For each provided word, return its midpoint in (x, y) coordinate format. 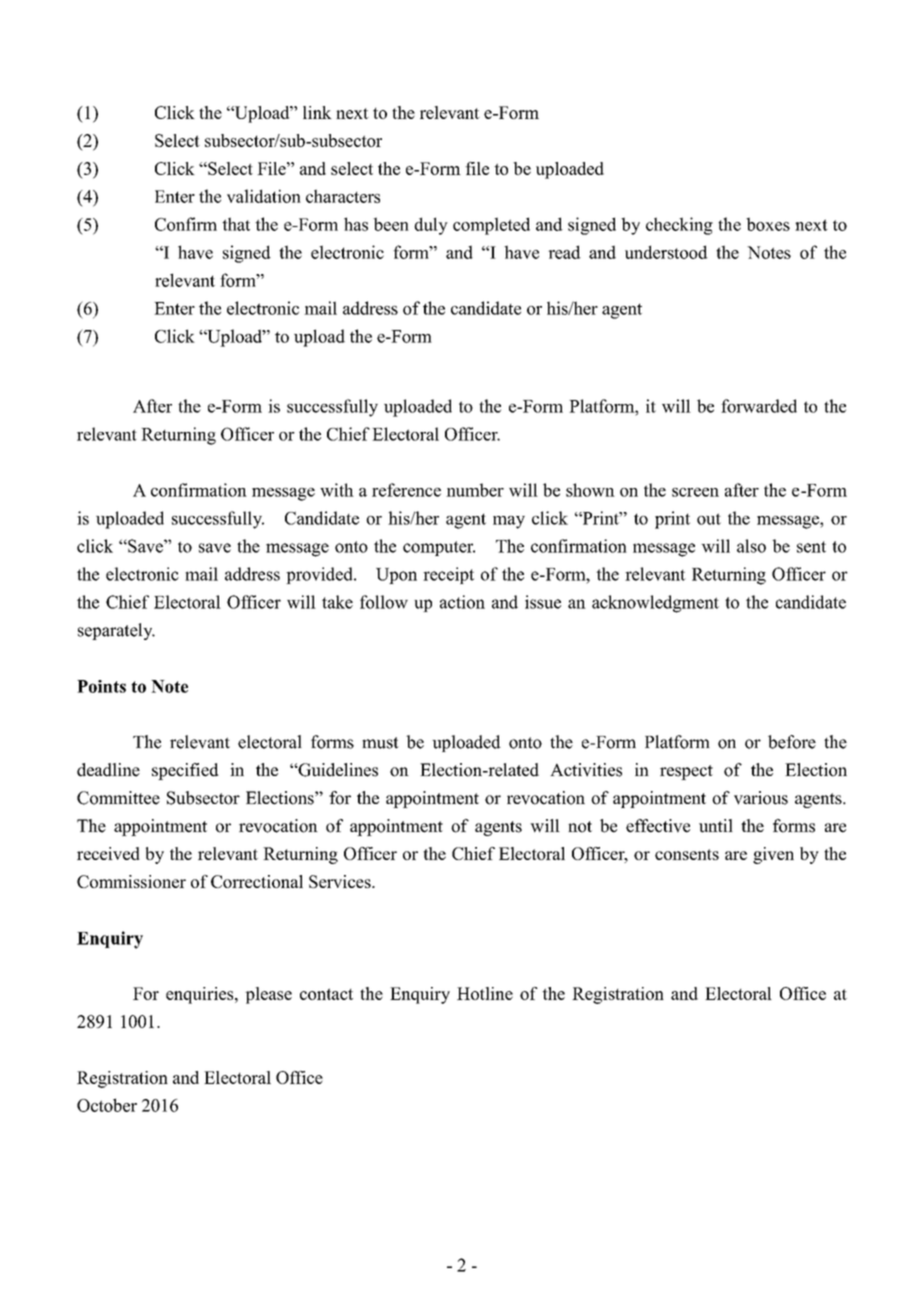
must (380, 743)
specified (185, 771)
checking (679, 226)
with (337, 490)
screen (695, 492)
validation (264, 196)
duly (431, 226)
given (773, 855)
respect (686, 772)
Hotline (485, 993)
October (107, 1105)
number (475, 490)
